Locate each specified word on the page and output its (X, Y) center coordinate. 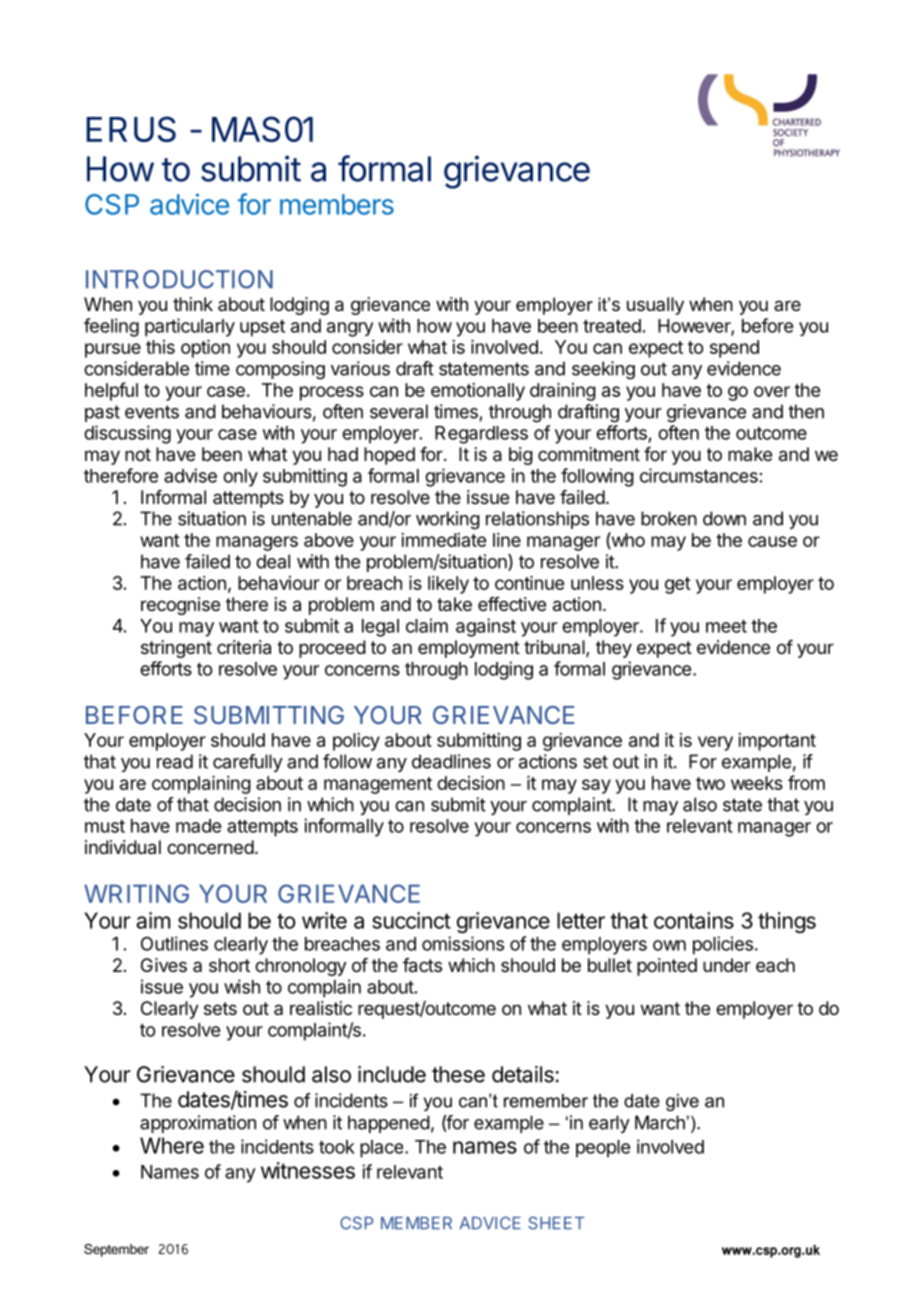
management (378, 785)
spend (734, 349)
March (660, 1122)
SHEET (556, 1223)
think (193, 304)
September (116, 1250)
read (175, 761)
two (710, 783)
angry (350, 329)
